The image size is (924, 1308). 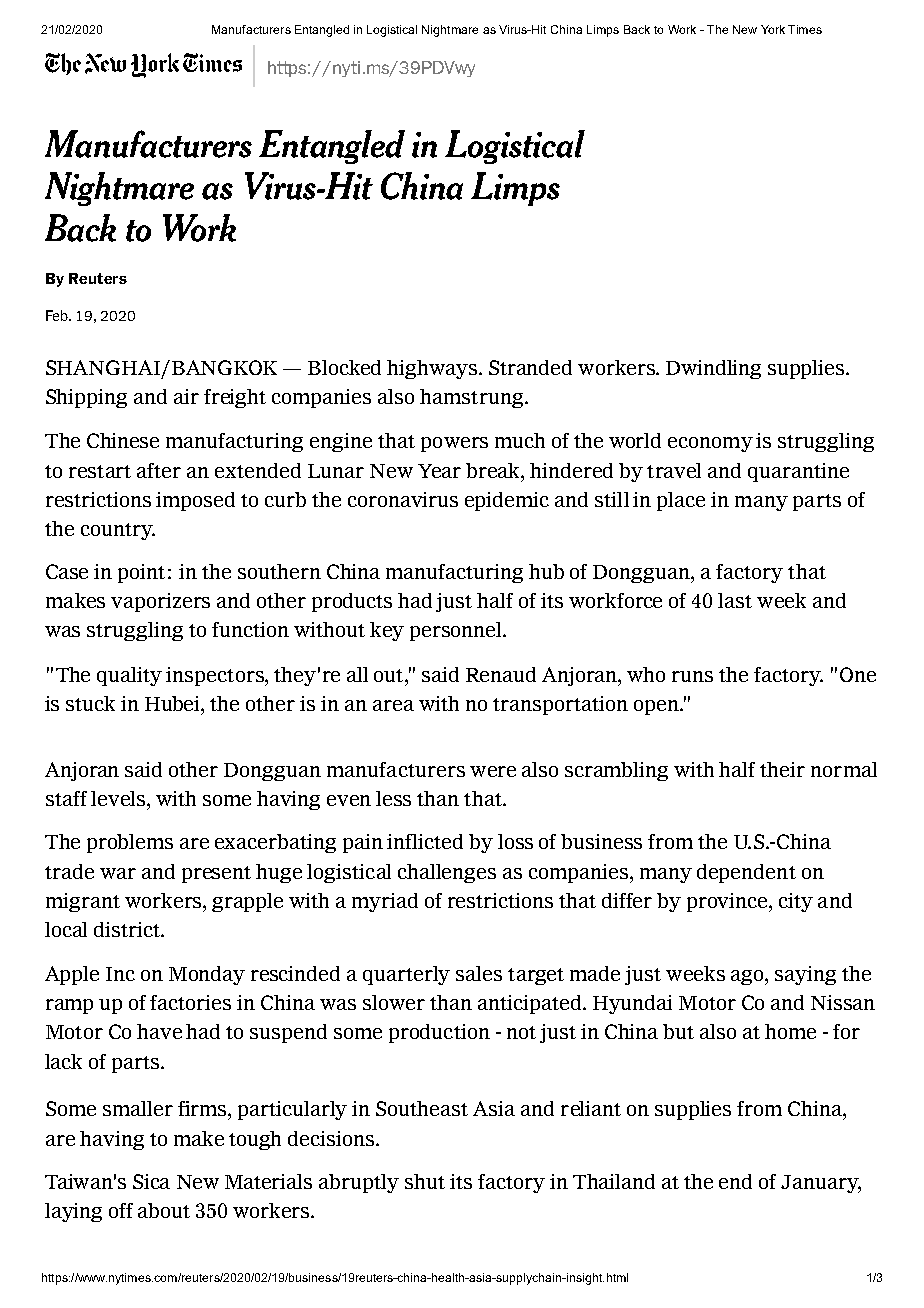 I want to click on personnel, so click(x=457, y=631).
